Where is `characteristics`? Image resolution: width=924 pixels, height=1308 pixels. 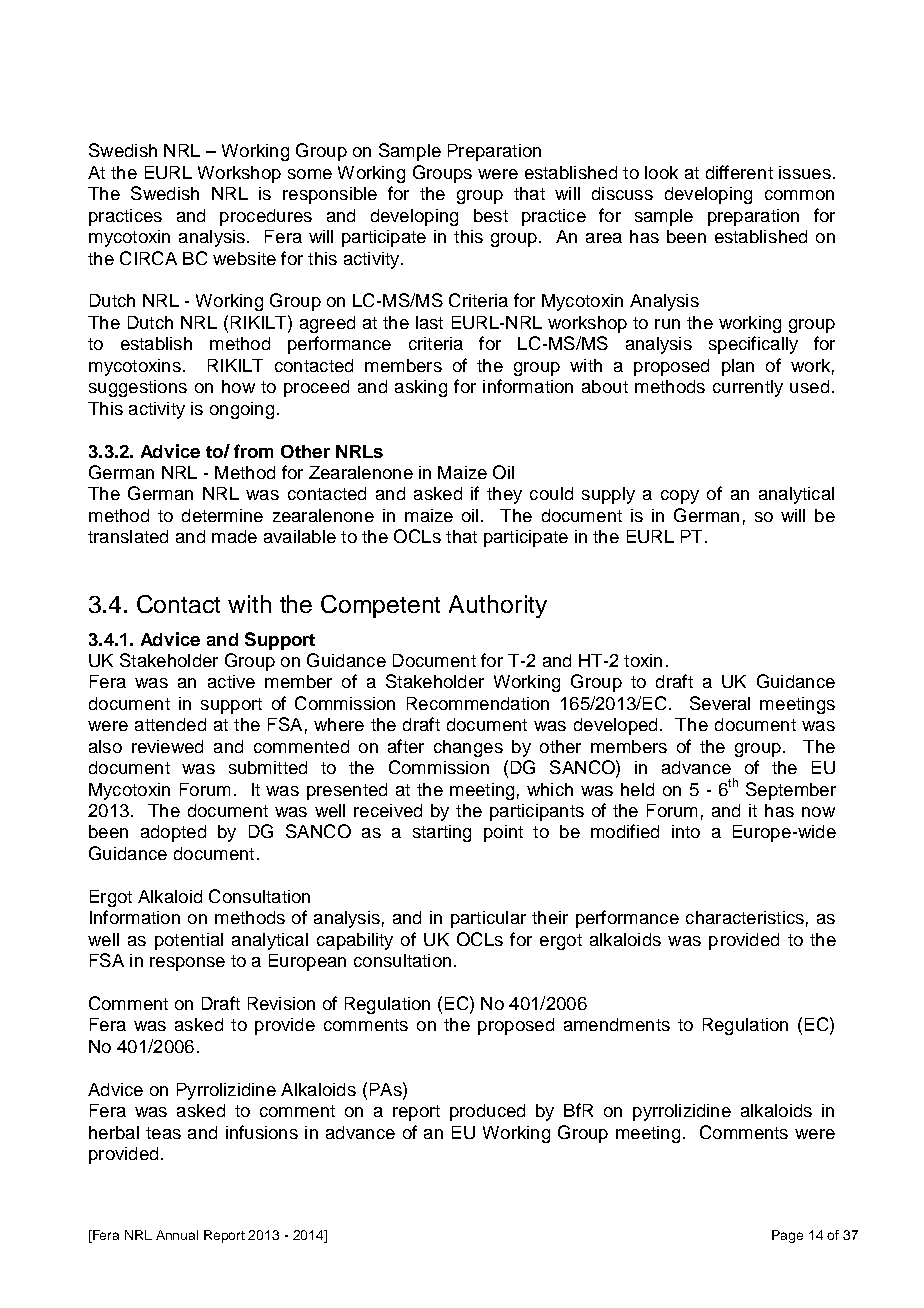 characteristics is located at coordinates (745, 917).
